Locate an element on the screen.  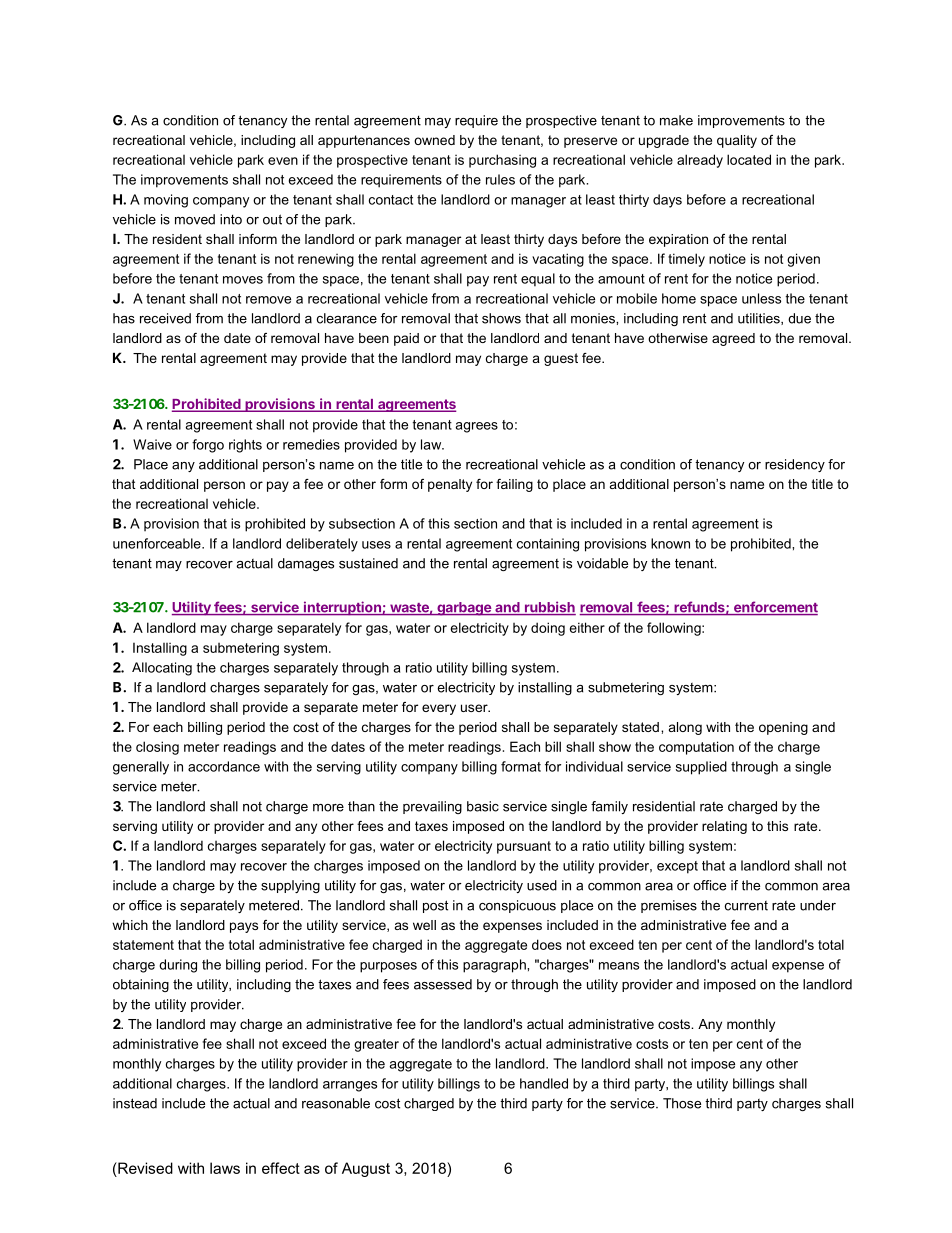
enforcement is located at coordinates (774, 608).
